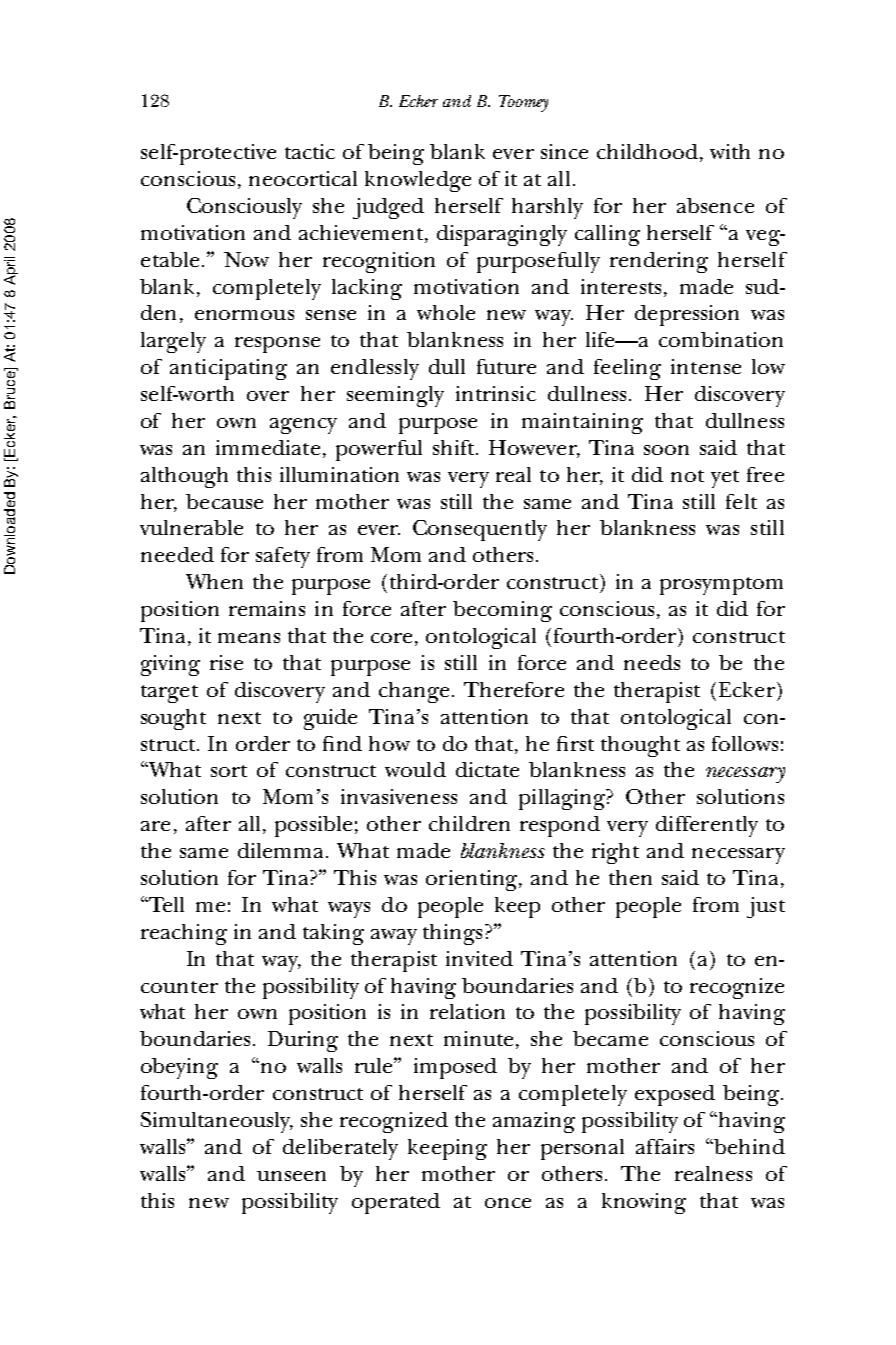 This document has height=1345, width=896. Describe the element at coordinates (418, 181) in the document. I see `knowledge` at that location.
